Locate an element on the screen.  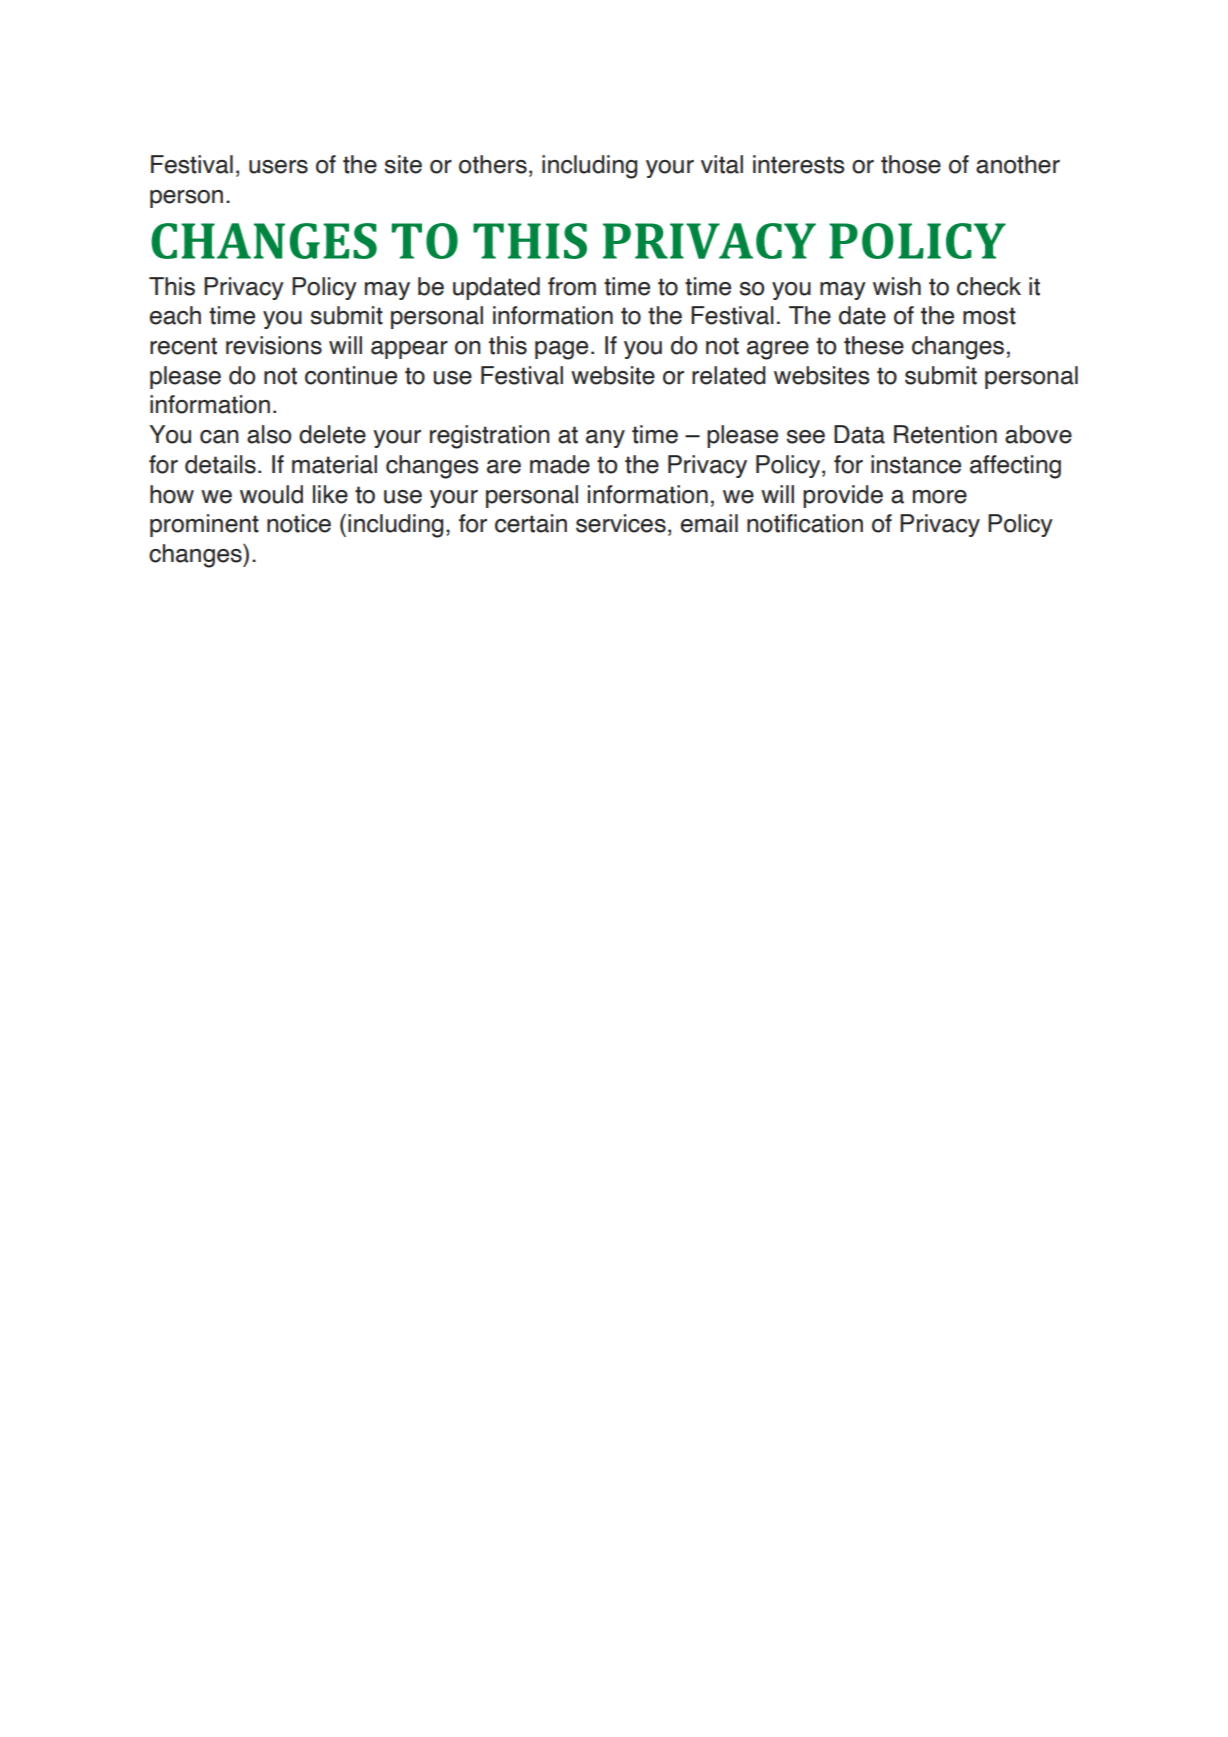
also is located at coordinates (269, 434).
